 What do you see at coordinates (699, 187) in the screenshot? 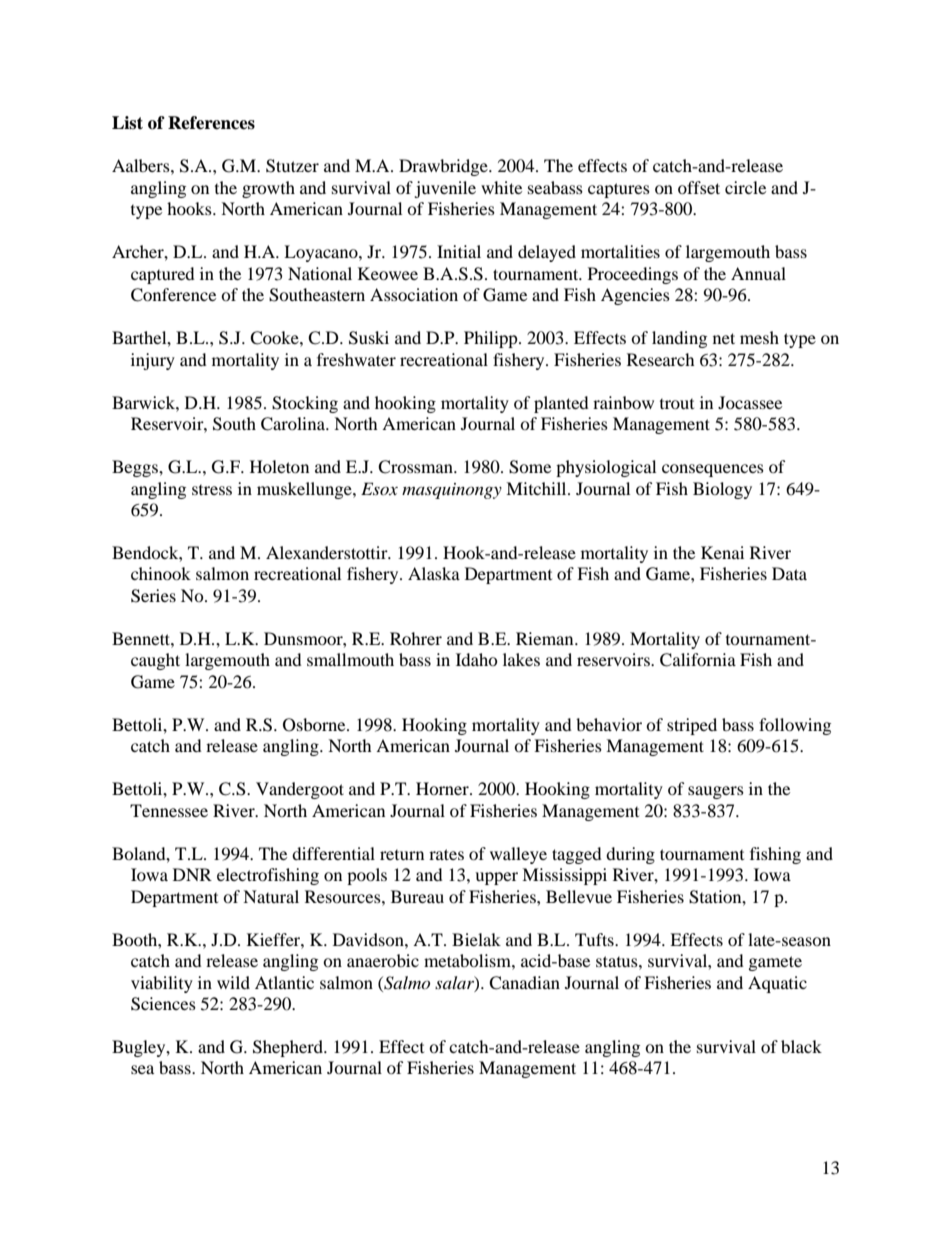
I see `offset` at bounding box center [699, 187].
